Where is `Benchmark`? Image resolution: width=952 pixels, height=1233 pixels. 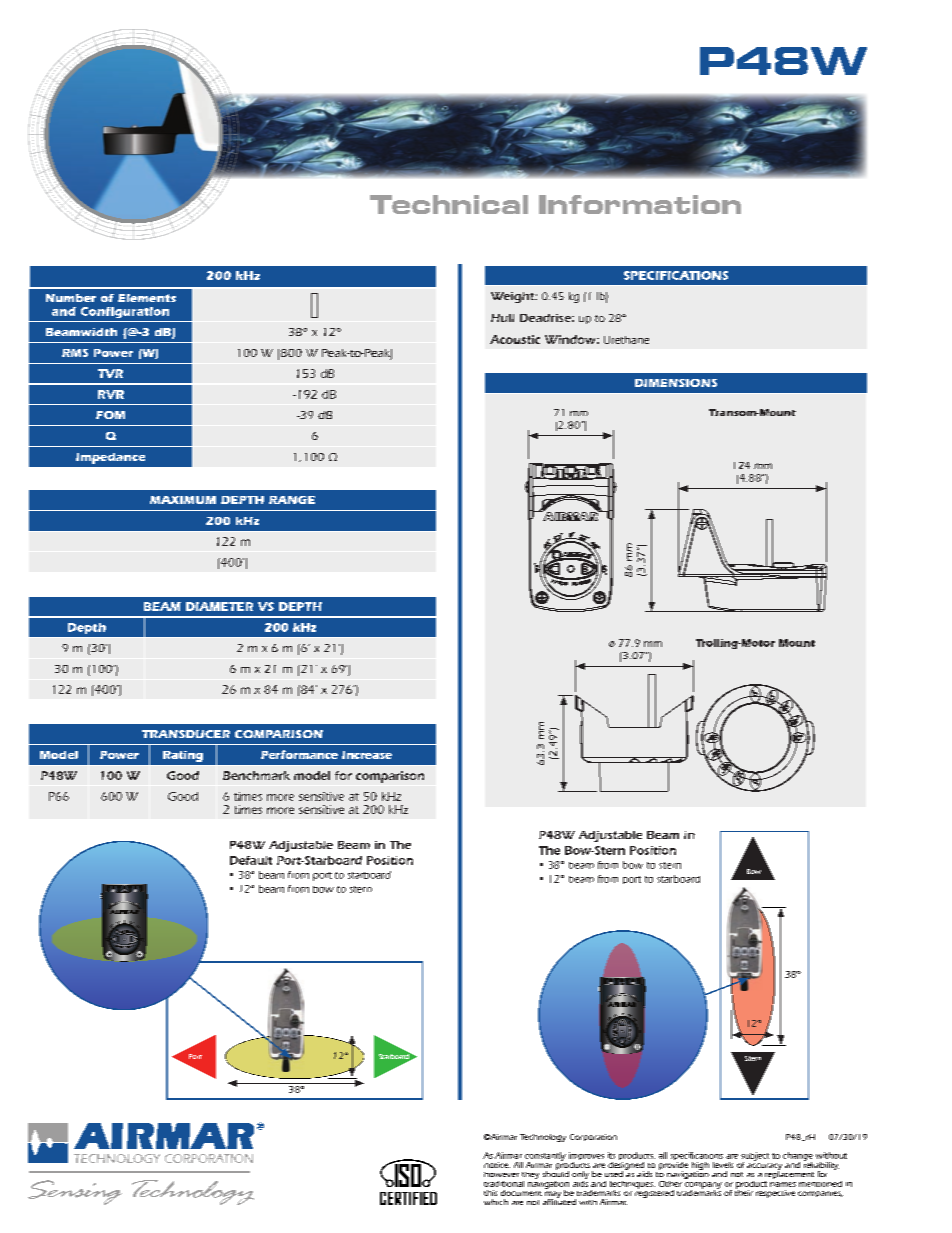
Benchmark is located at coordinates (256, 775).
